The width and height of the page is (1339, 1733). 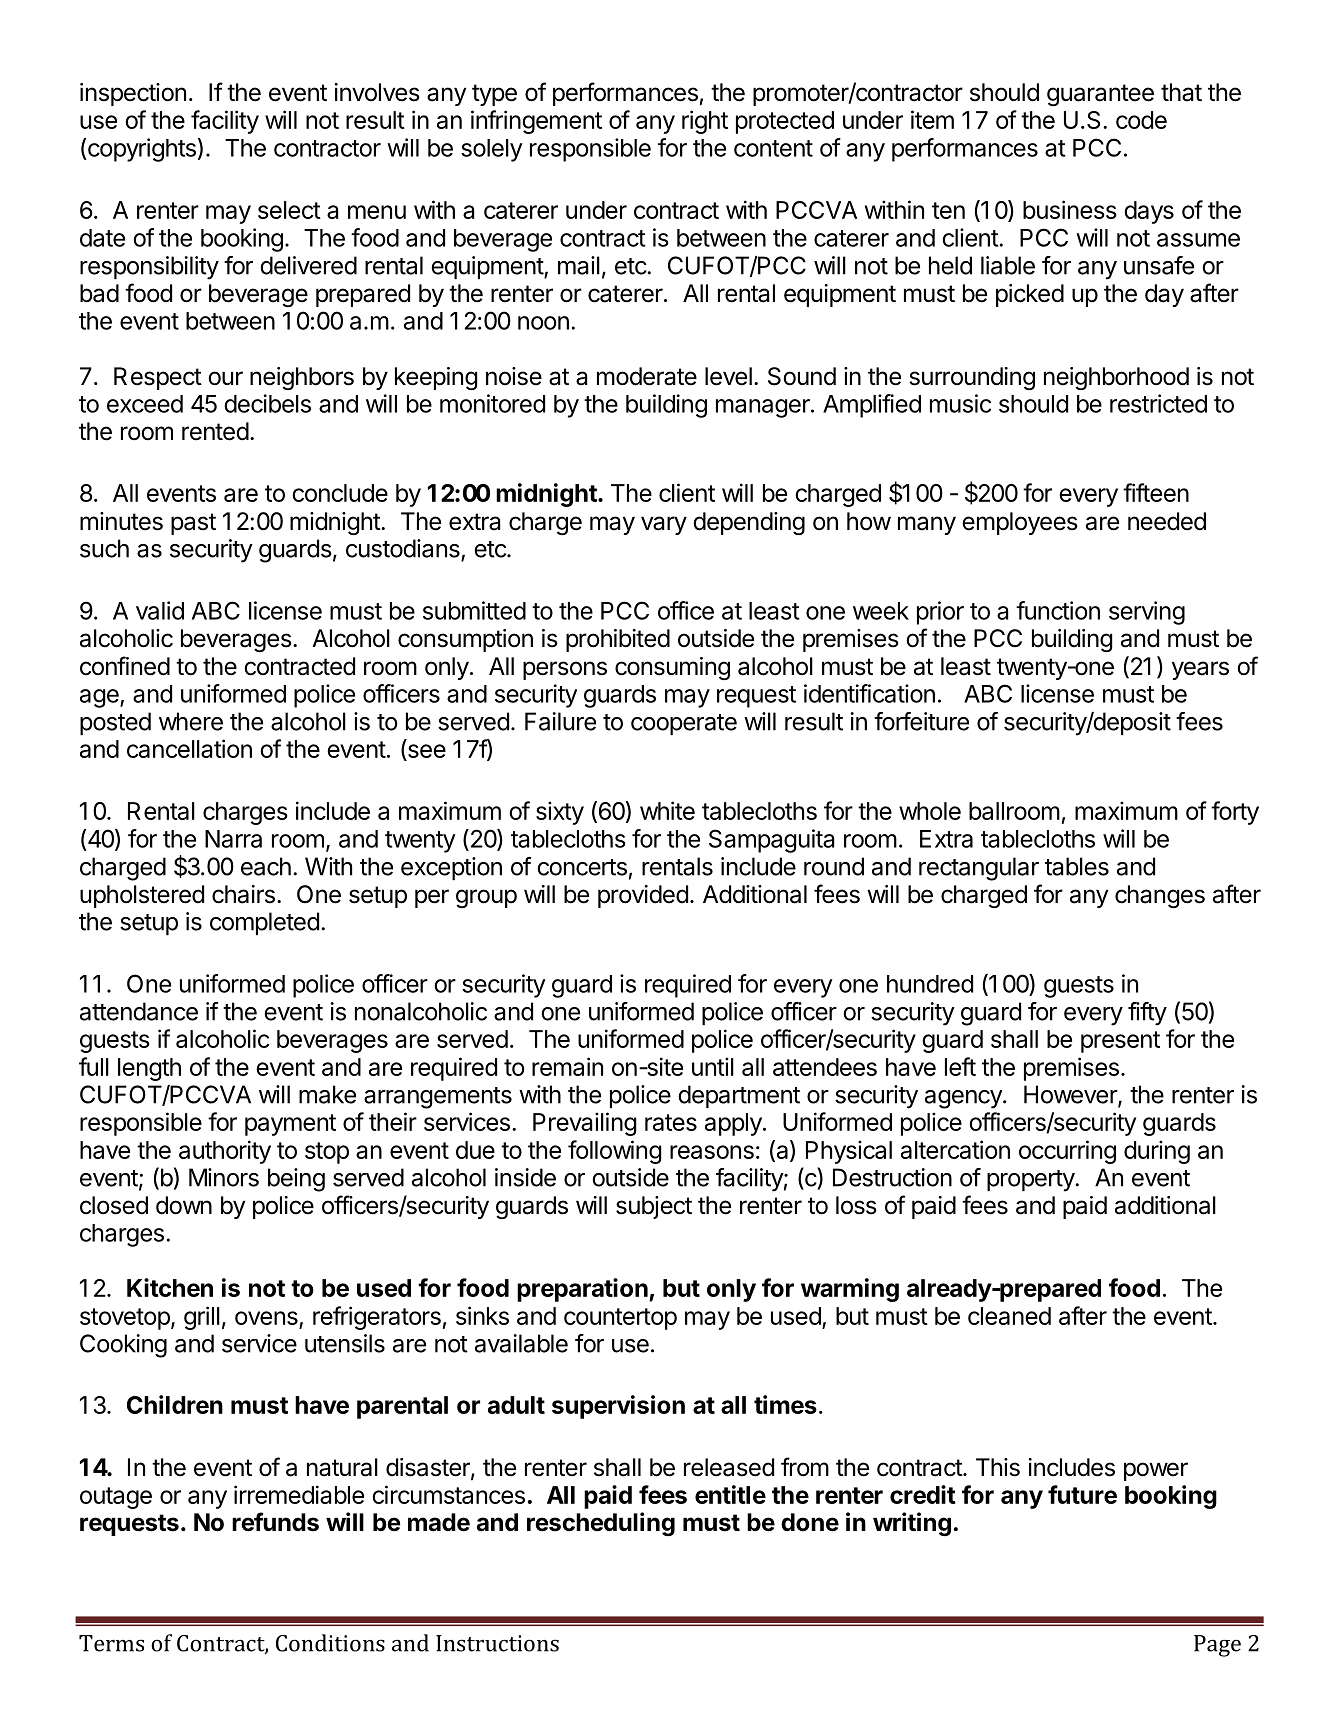 I want to click on function, so click(x=1058, y=610).
